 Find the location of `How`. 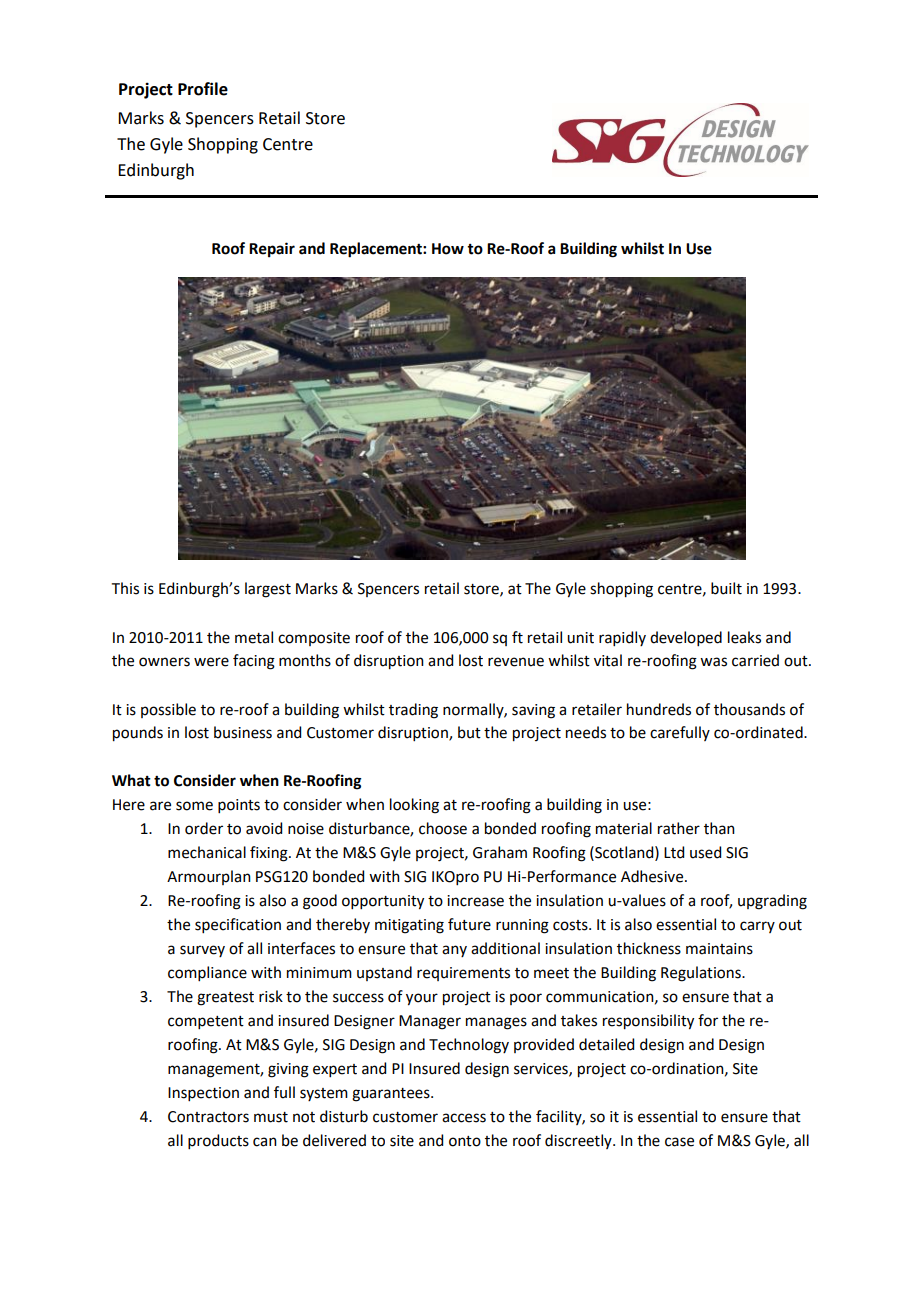

How is located at coordinates (448, 249).
